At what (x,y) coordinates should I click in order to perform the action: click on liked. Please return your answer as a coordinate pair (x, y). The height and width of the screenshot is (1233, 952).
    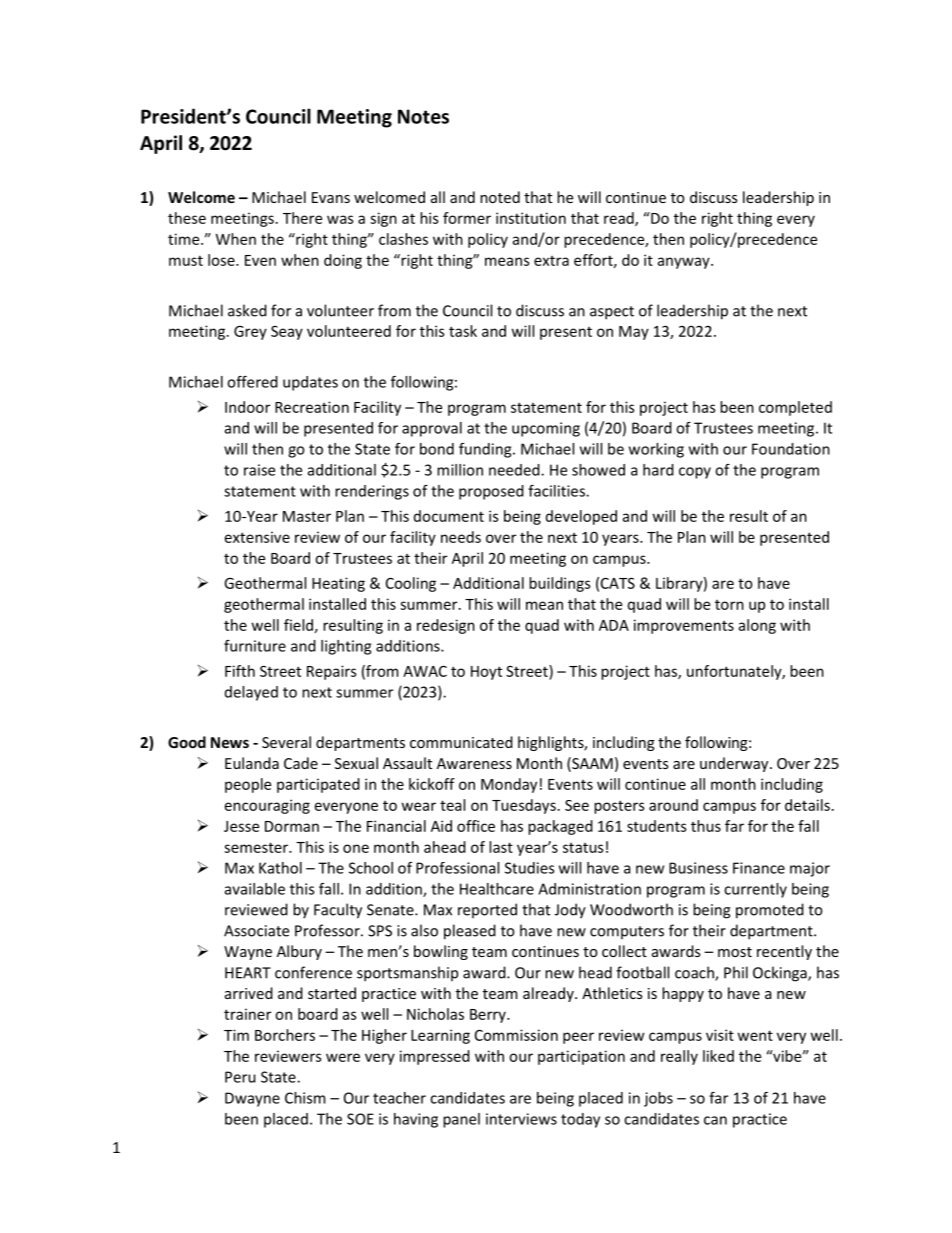
    Looking at the image, I should click on (718, 1056).
